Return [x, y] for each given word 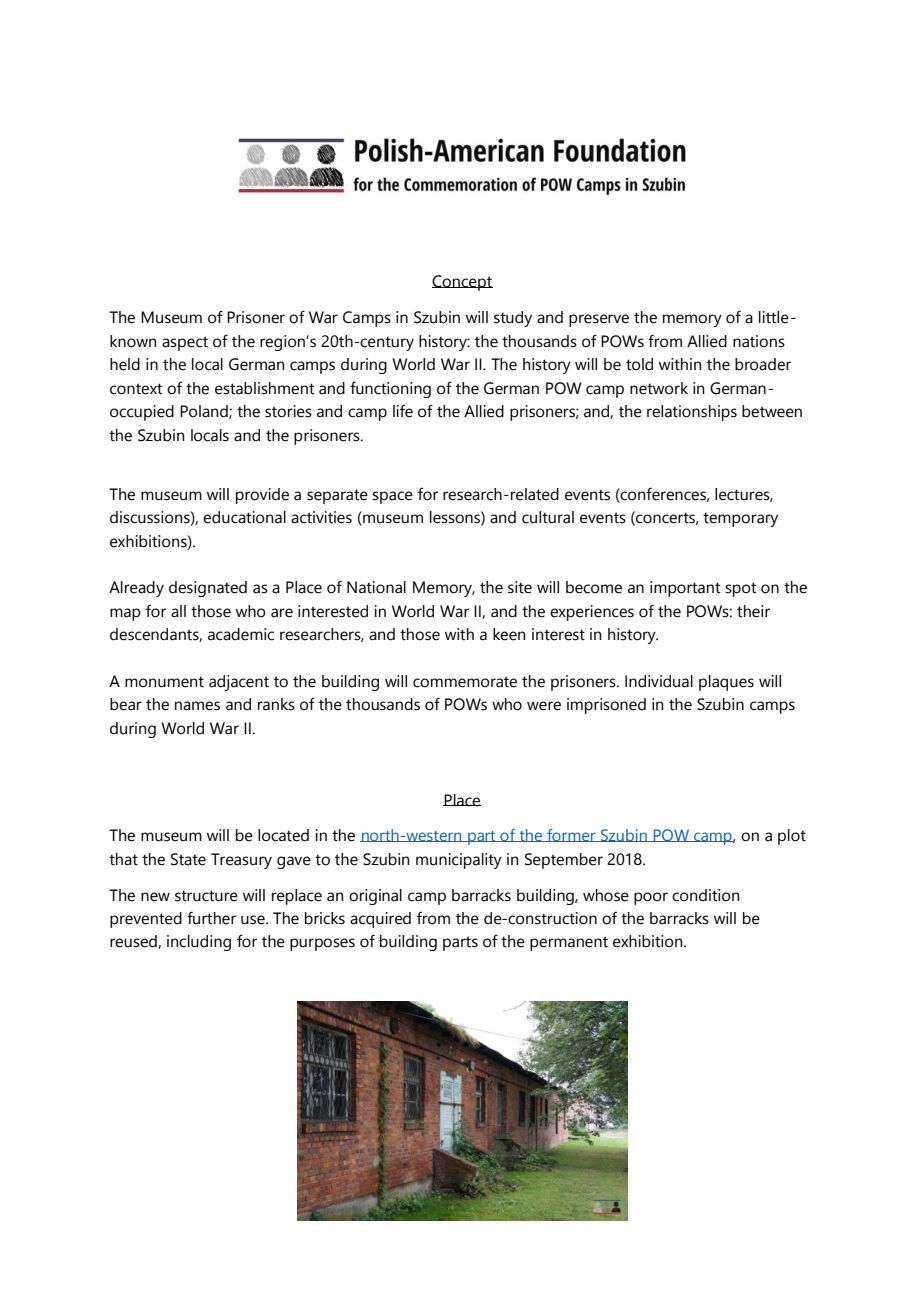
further [211, 918]
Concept [462, 283]
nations [759, 341]
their [753, 611]
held [125, 364]
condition [706, 895]
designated [208, 589]
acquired [380, 920]
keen [509, 634]
